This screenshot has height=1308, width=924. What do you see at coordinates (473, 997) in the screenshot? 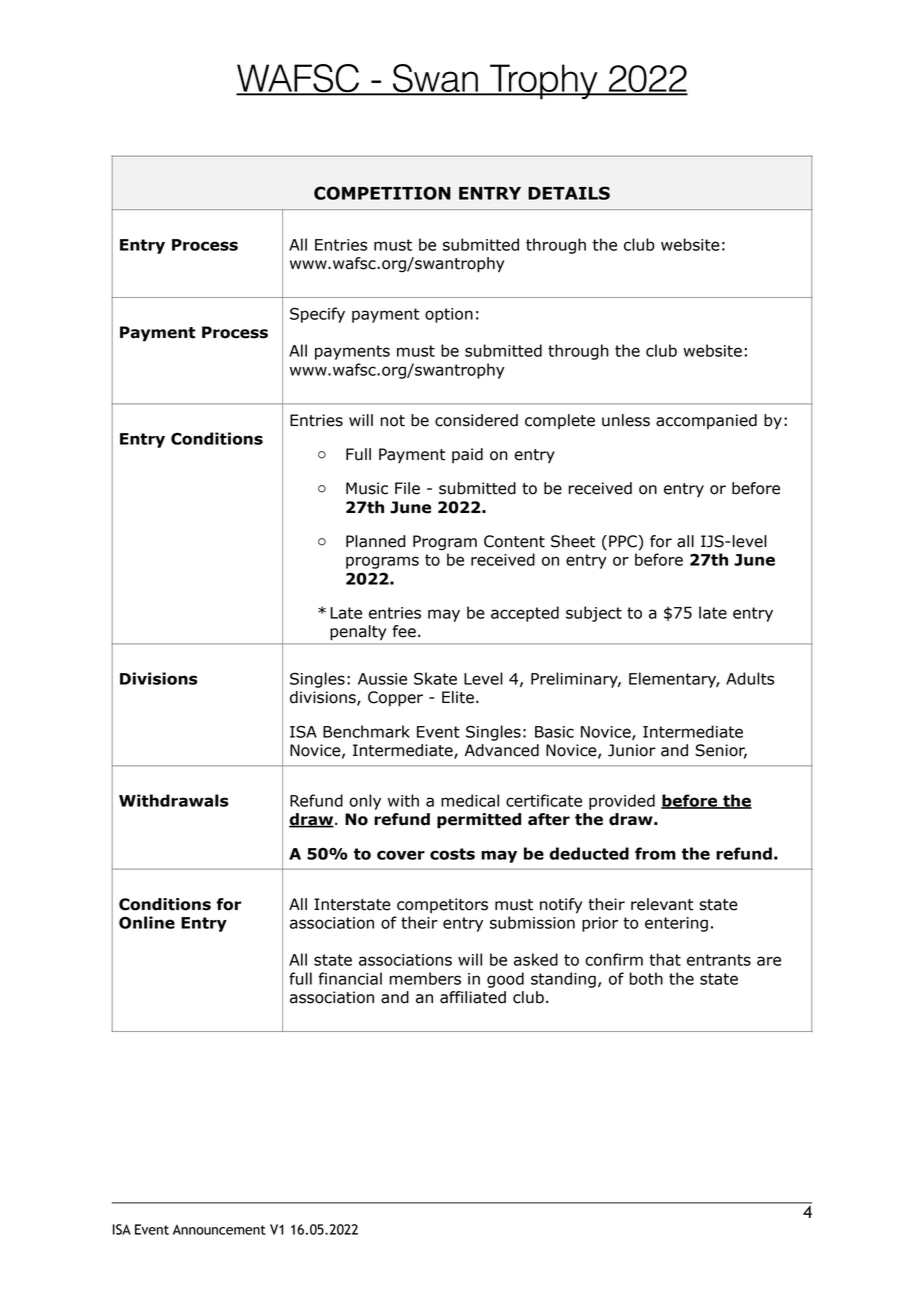
I see `affiliated` at bounding box center [473, 997].
